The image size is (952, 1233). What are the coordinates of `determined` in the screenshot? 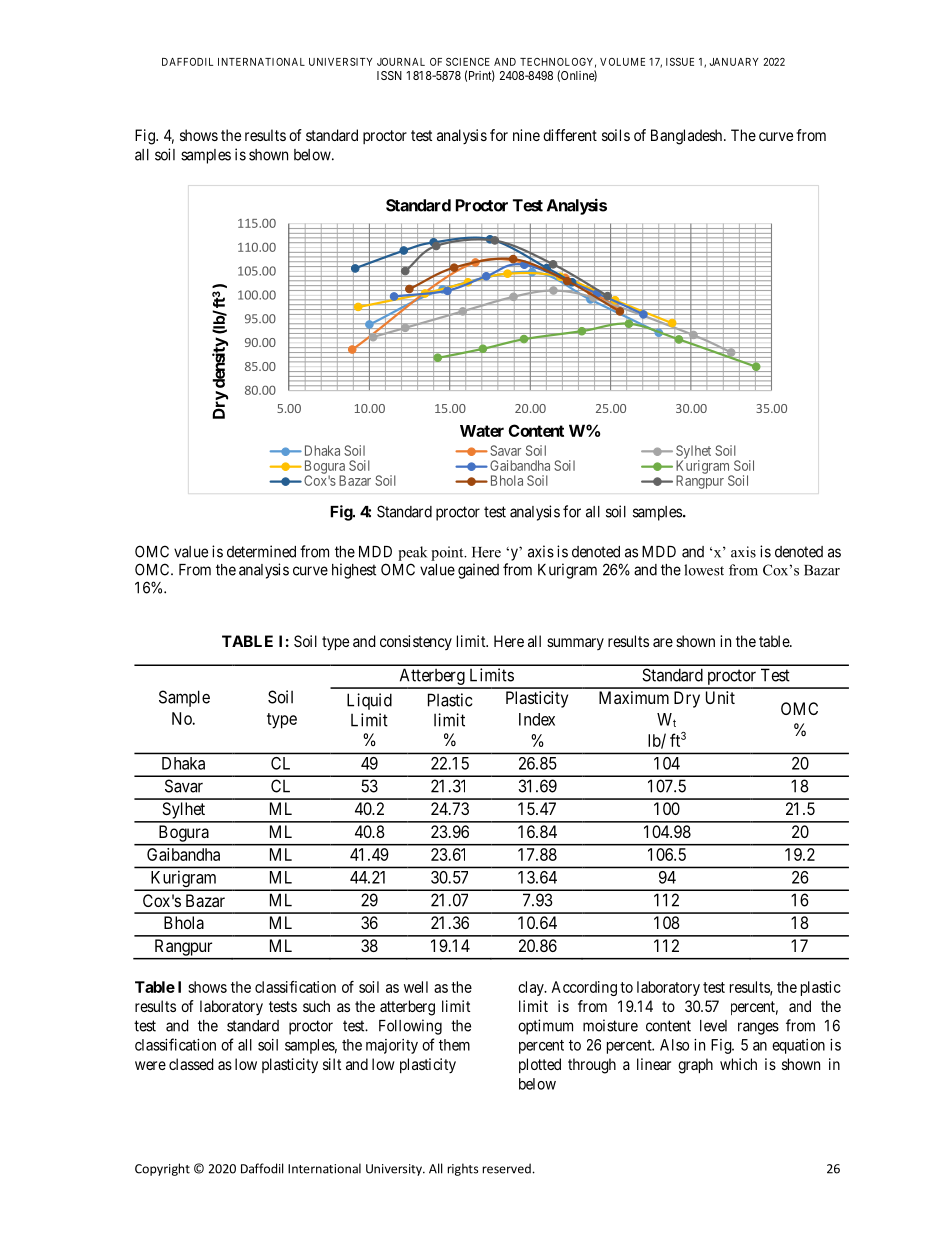 It's located at (261, 551).
